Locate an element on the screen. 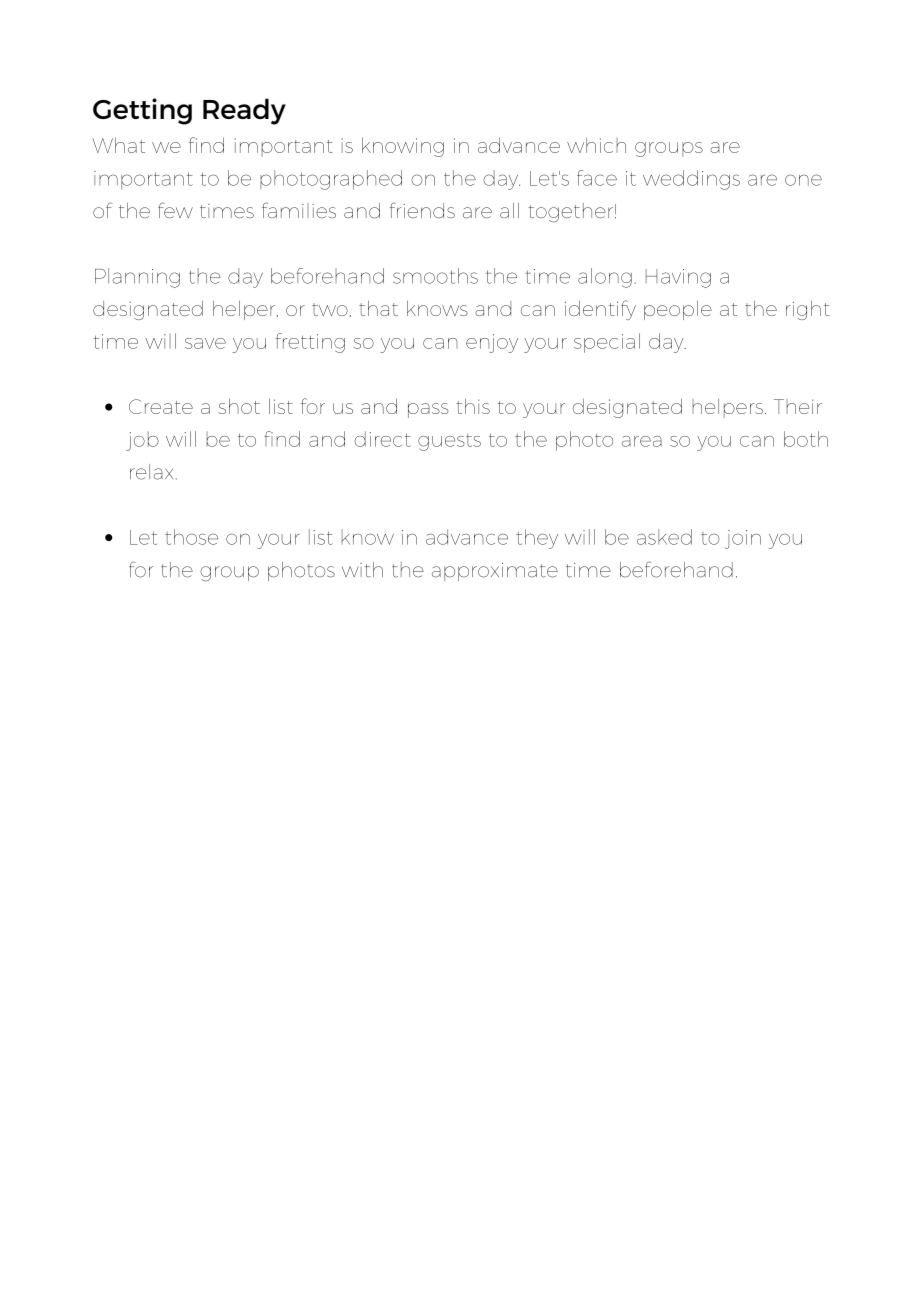 Image resolution: width=924 pixels, height=1308 pixels. join is located at coordinates (743, 539).
